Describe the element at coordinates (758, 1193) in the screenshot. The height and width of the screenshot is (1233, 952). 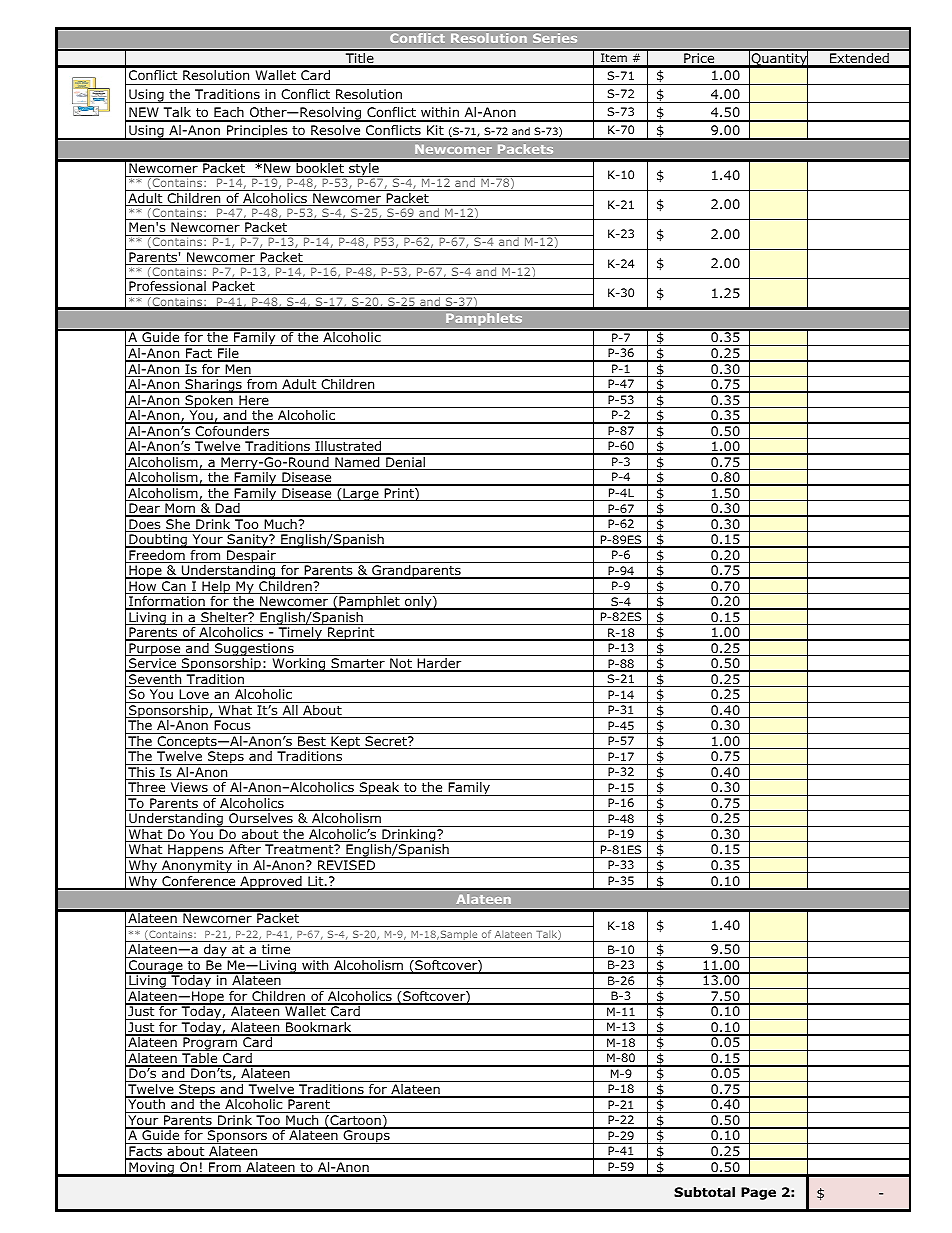
I see `Page` at that location.
